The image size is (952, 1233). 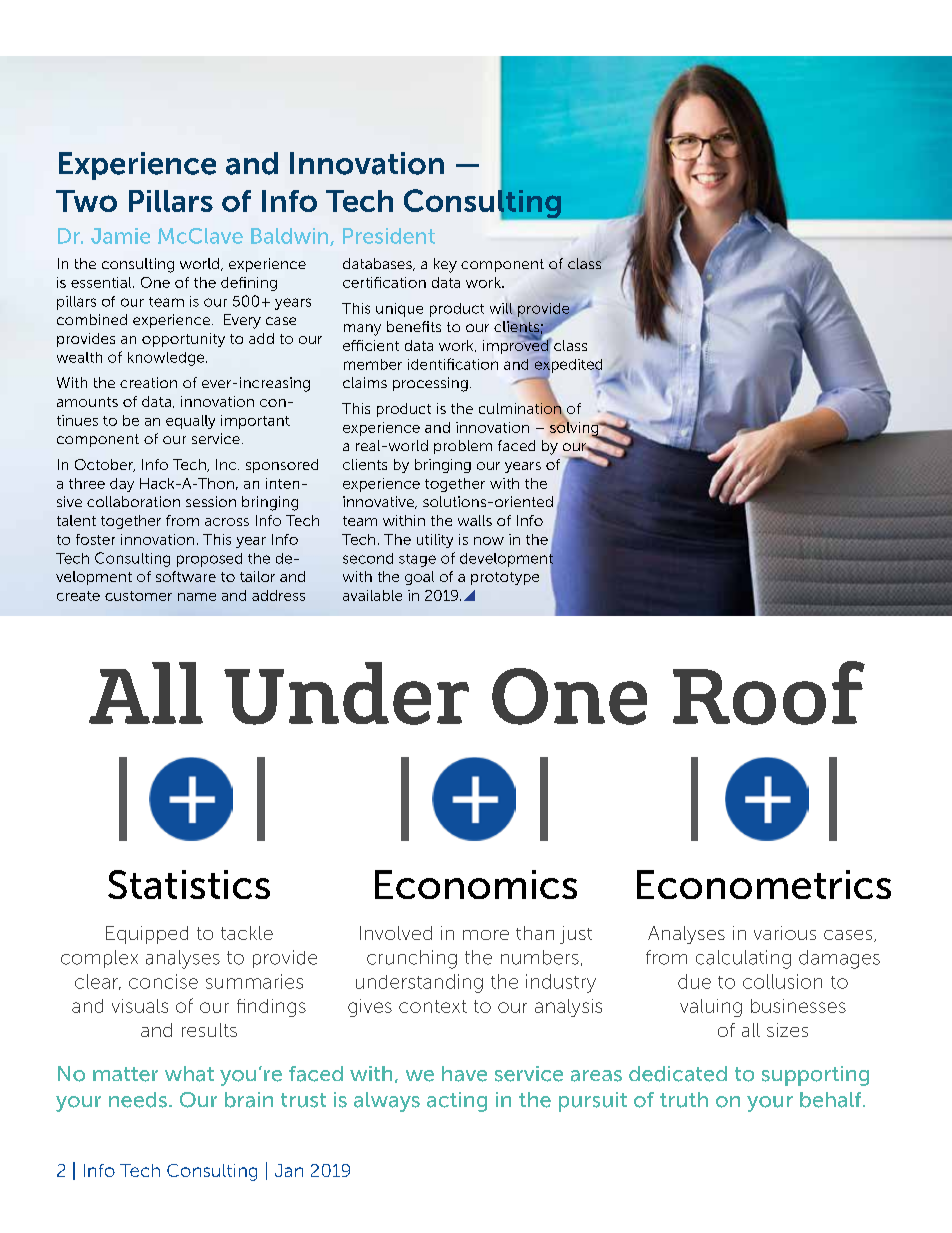 I want to click on Jamie, so click(x=120, y=236).
